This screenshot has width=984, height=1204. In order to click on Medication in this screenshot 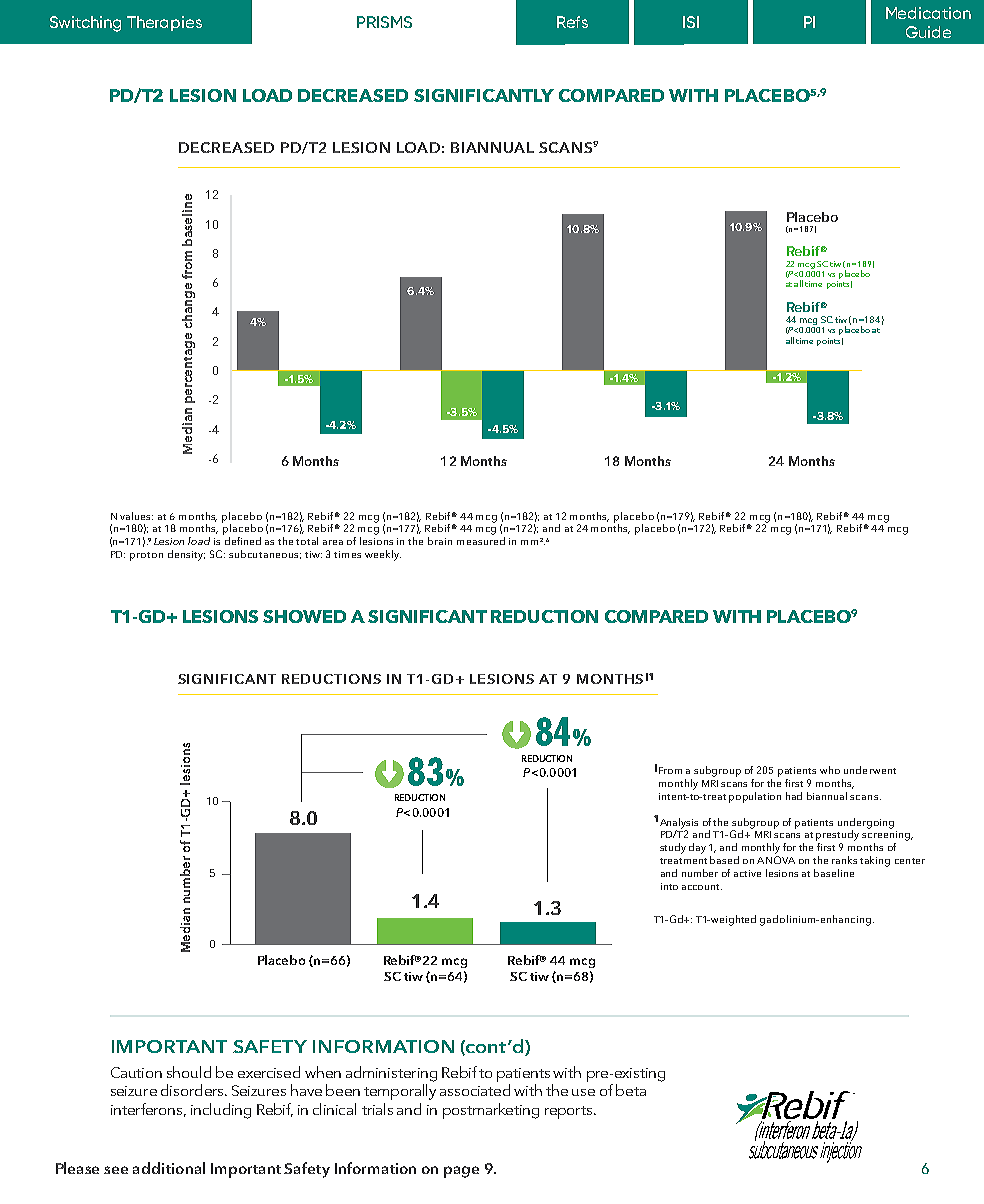, I will do `click(928, 13)`.
